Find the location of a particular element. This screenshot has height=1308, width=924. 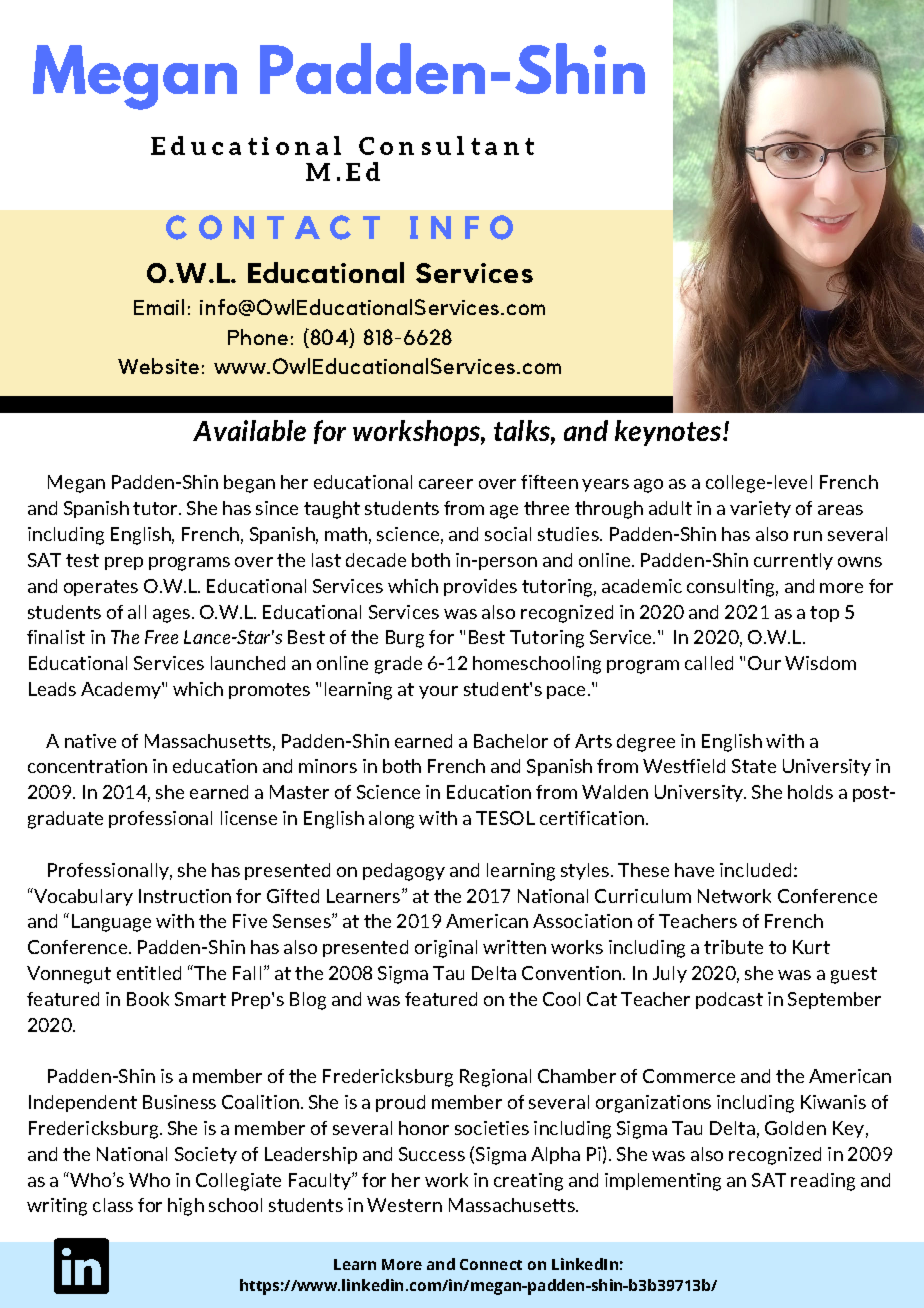

concentration is located at coordinates (87, 766).
